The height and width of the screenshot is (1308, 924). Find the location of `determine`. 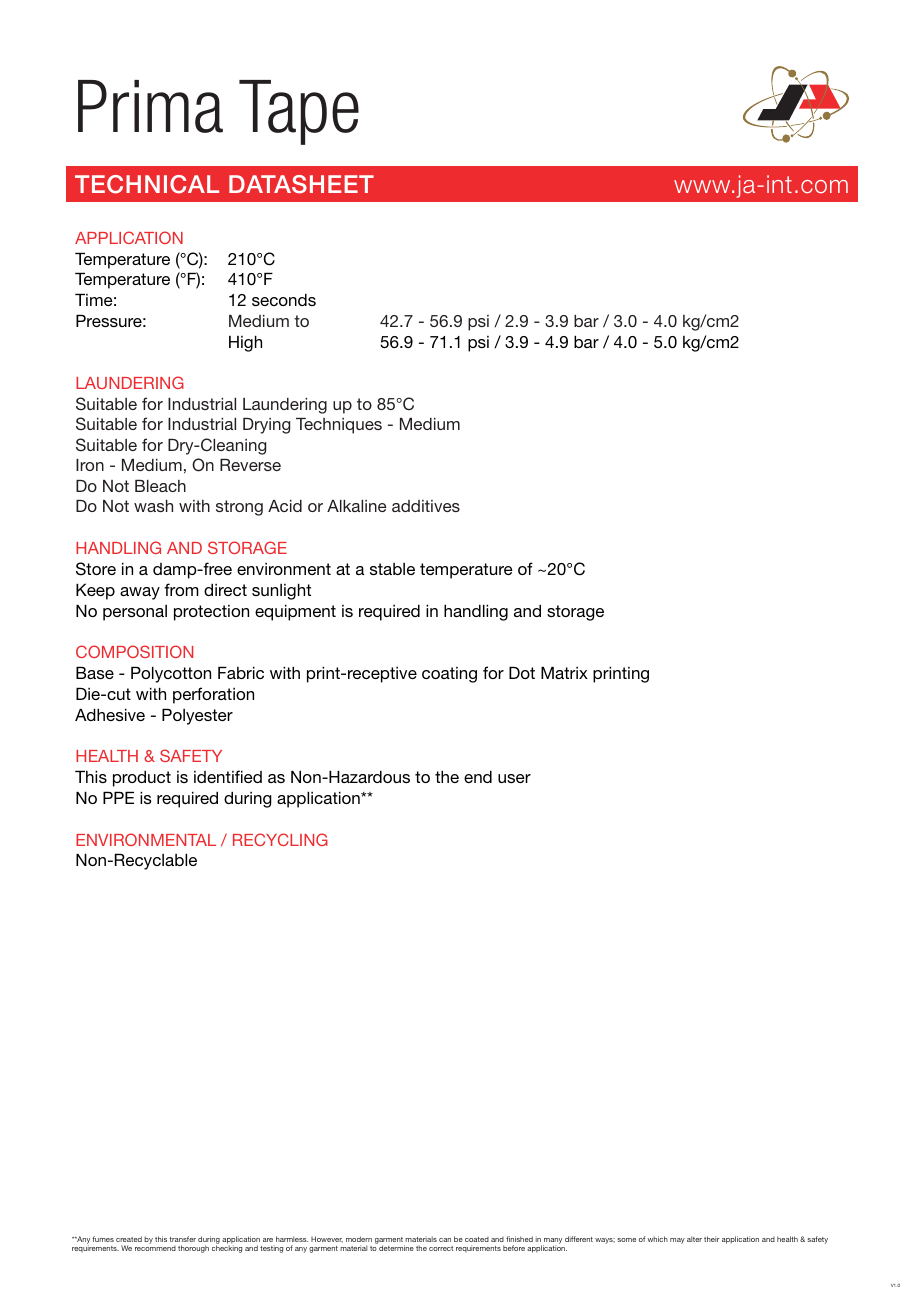

determine is located at coordinates (396, 1248).
